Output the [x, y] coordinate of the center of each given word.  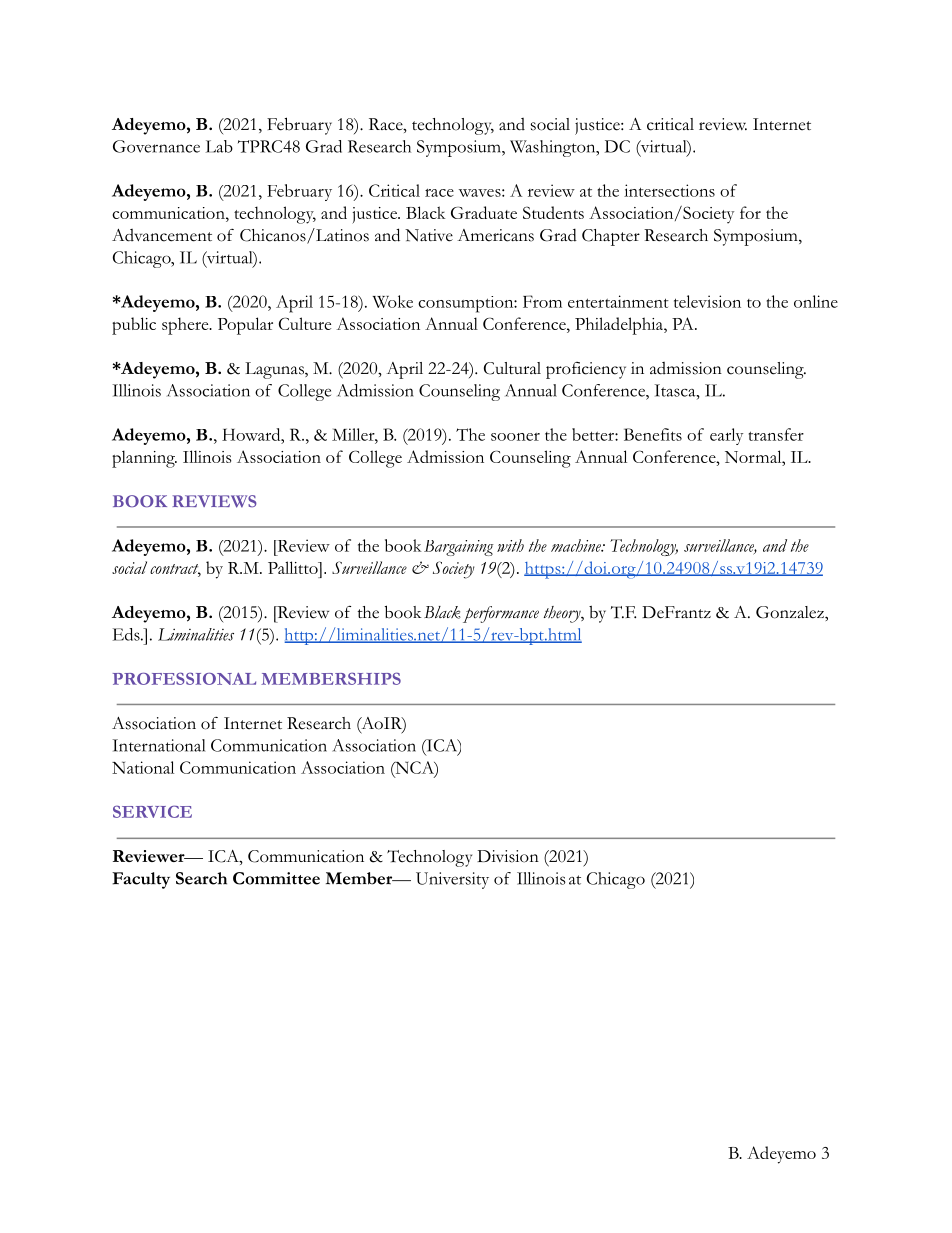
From [542, 301]
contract [175, 570]
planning [144, 459]
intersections [669, 190]
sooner [515, 437]
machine [577, 545]
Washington [554, 148]
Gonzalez [791, 612]
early [726, 436]
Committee [276, 878]
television [707, 301]
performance [499, 614]
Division [508, 856]
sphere [186, 326]
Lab [219, 146]
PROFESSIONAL [184, 678]
